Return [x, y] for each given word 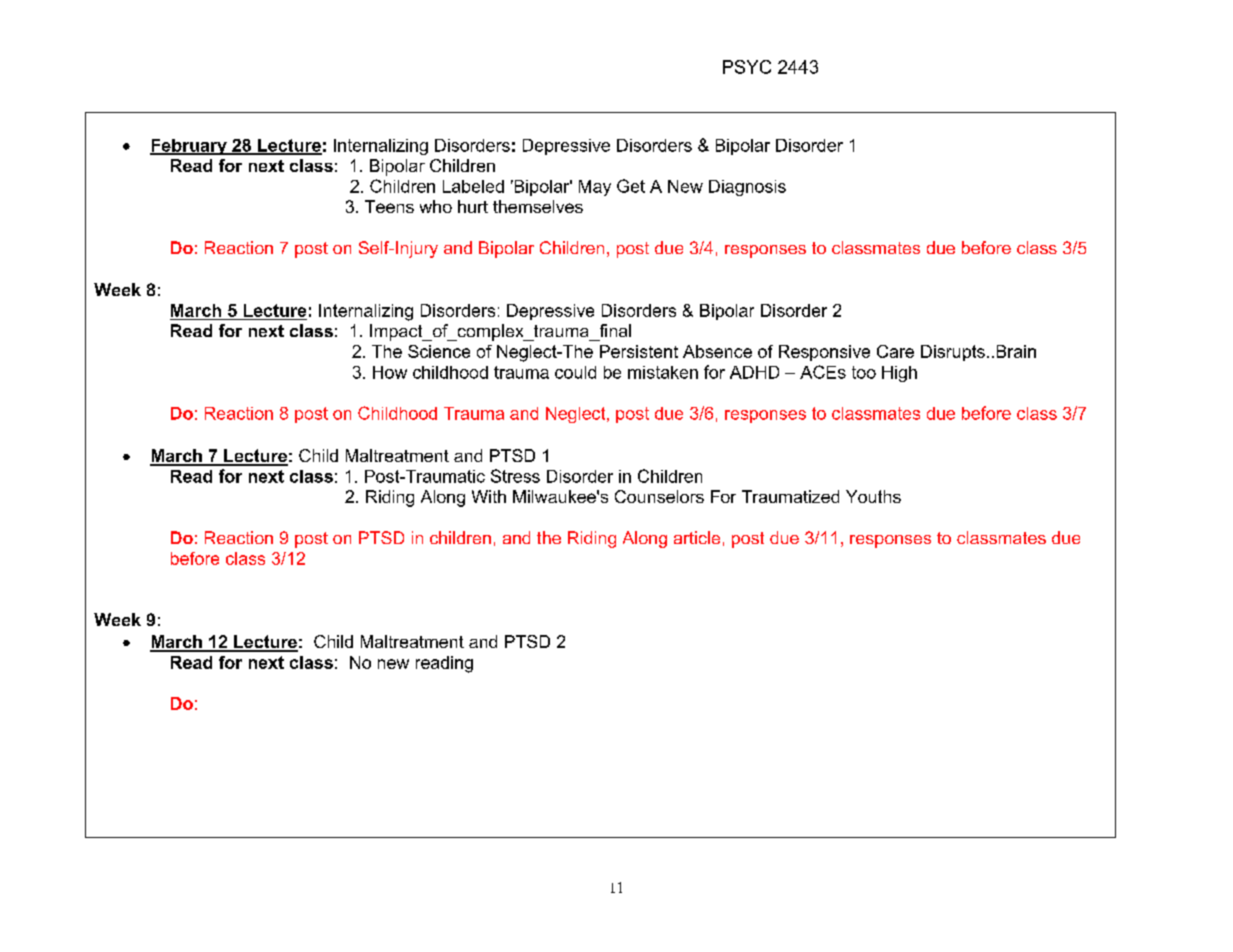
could [575, 372]
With [489, 496]
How [390, 372]
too [864, 372]
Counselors [659, 496]
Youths [873, 496]
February [189, 147]
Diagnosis [747, 188]
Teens [389, 206]
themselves [538, 206]
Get [631, 186]
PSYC [747, 67]
